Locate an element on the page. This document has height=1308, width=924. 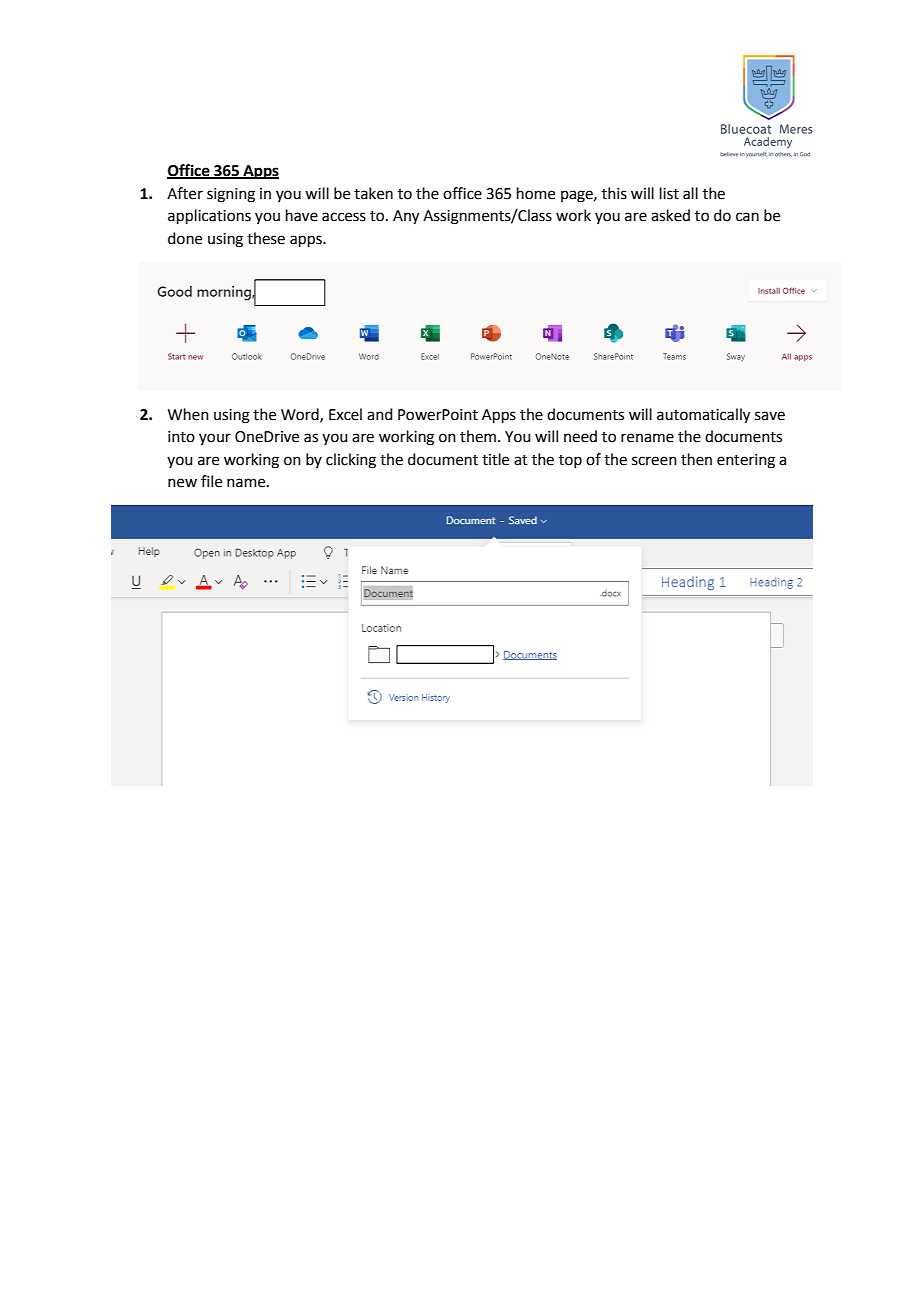
signing is located at coordinates (231, 195).
